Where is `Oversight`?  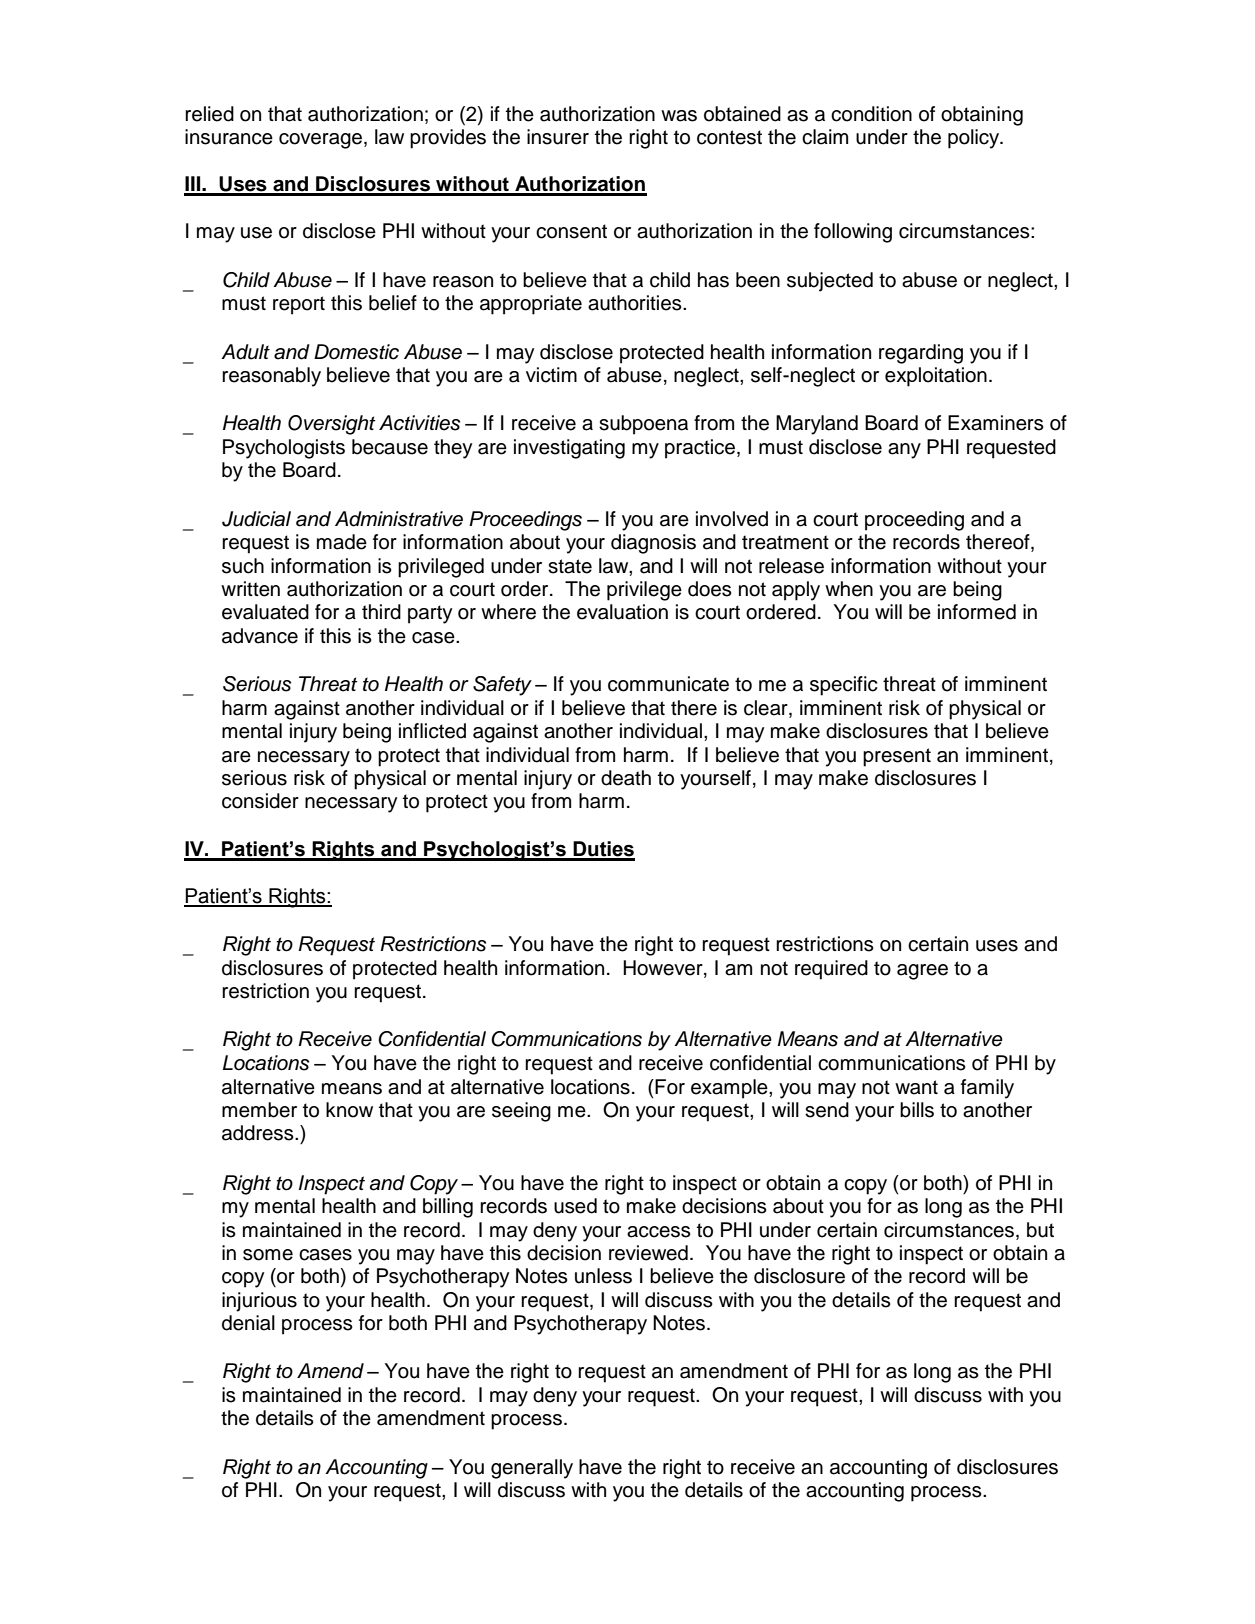
Oversight is located at coordinates (331, 425).
